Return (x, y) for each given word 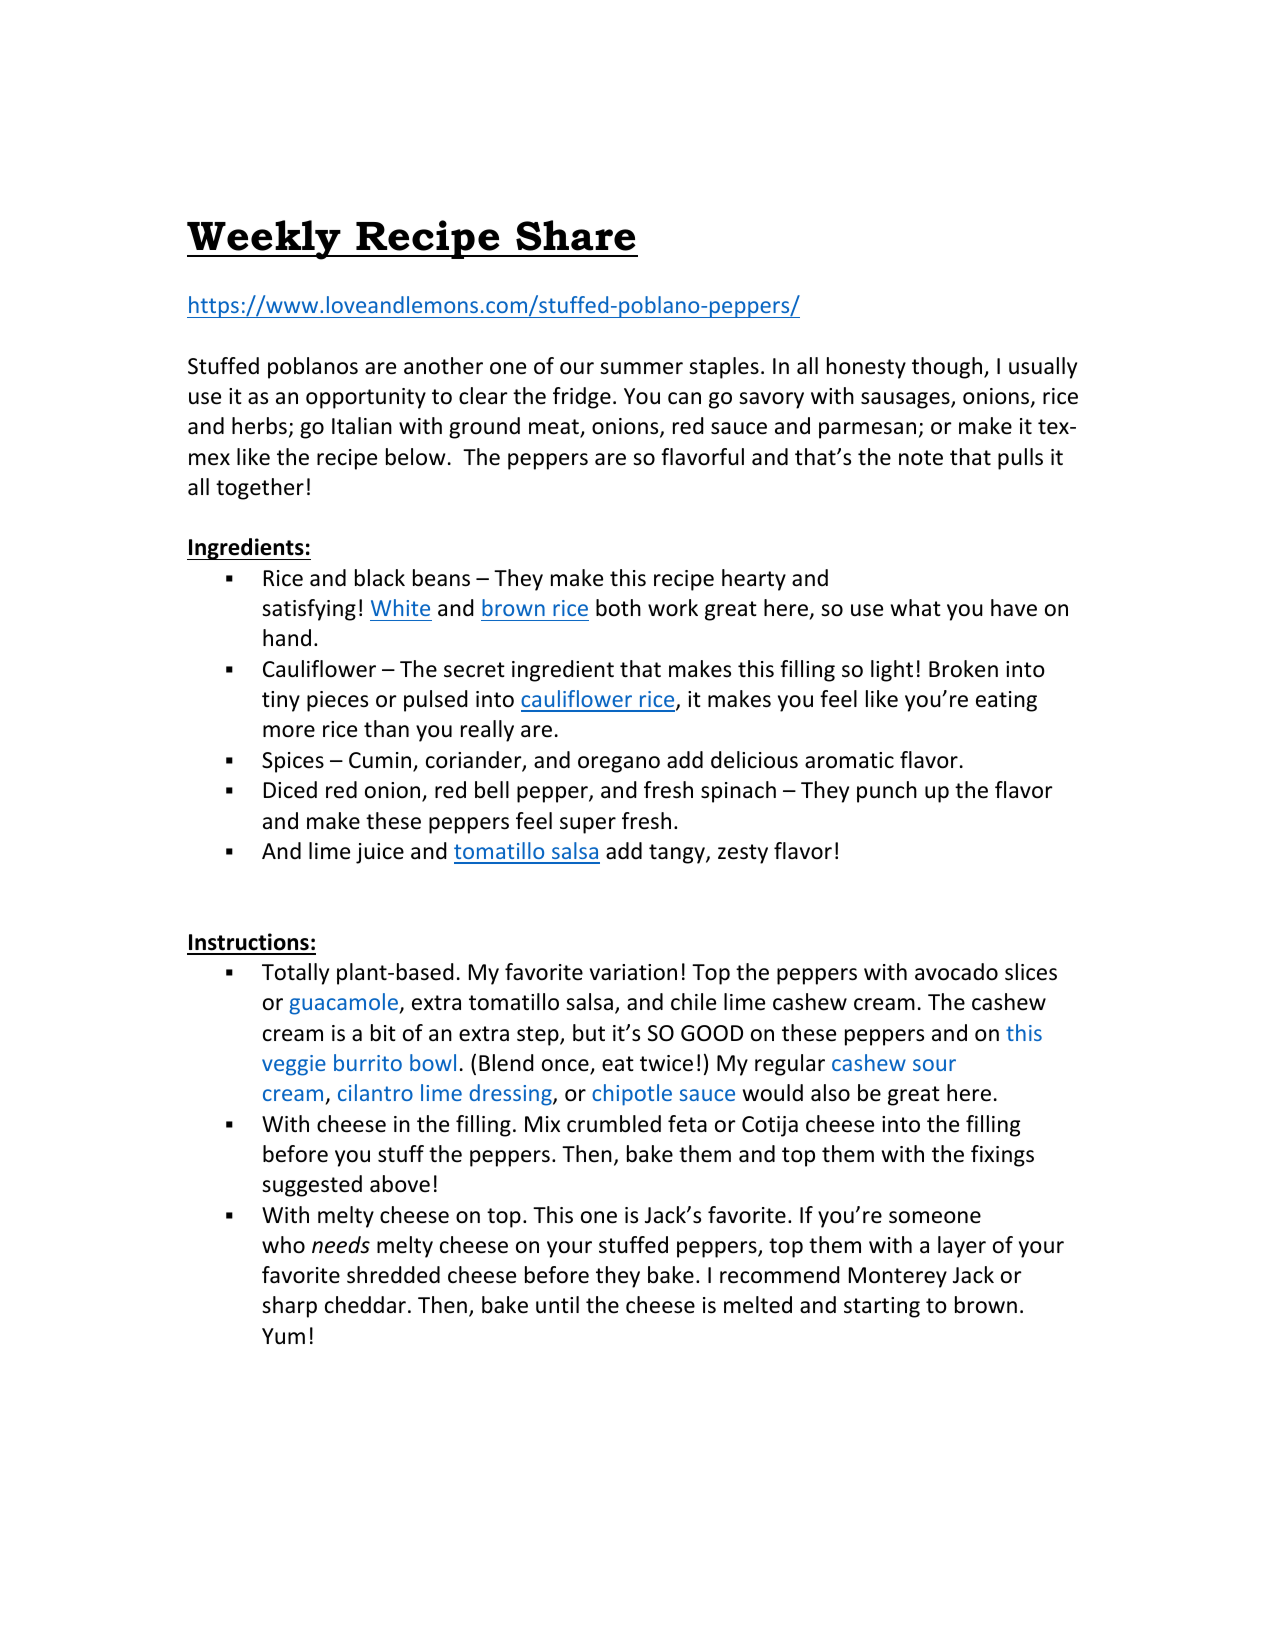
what (916, 608)
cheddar (365, 1305)
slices (1031, 972)
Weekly (265, 240)
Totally (295, 974)
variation (633, 972)
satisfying (309, 610)
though (948, 368)
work (673, 608)
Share (576, 235)
